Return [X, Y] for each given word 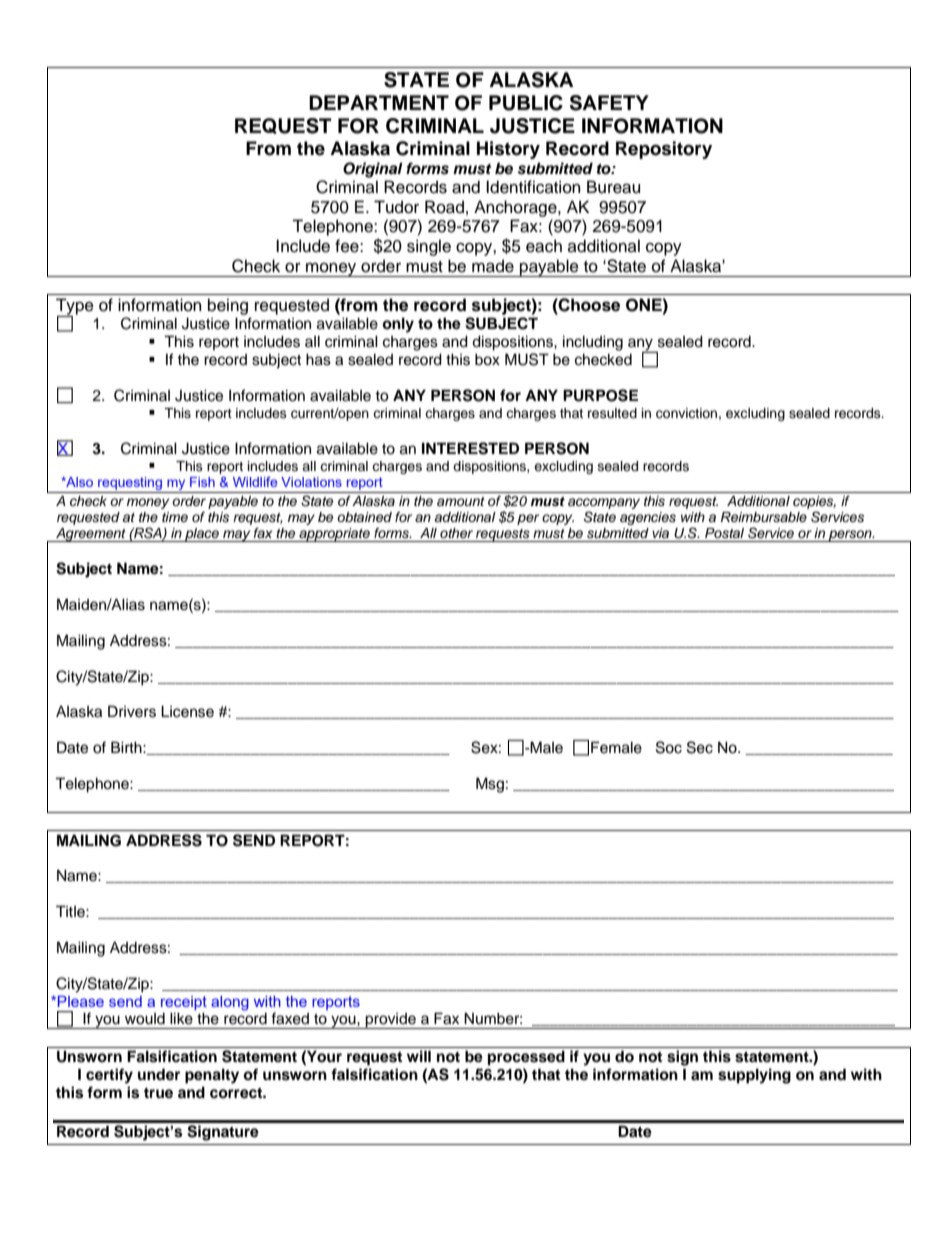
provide [391, 1021]
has [318, 359]
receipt [184, 1004]
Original [373, 170]
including [593, 343]
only [398, 325]
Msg [490, 785]
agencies [648, 518]
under [159, 1074]
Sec [700, 747]
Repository [664, 150]
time [175, 517]
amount [461, 501]
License [187, 711]
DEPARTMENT [379, 102]
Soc [669, 747]
